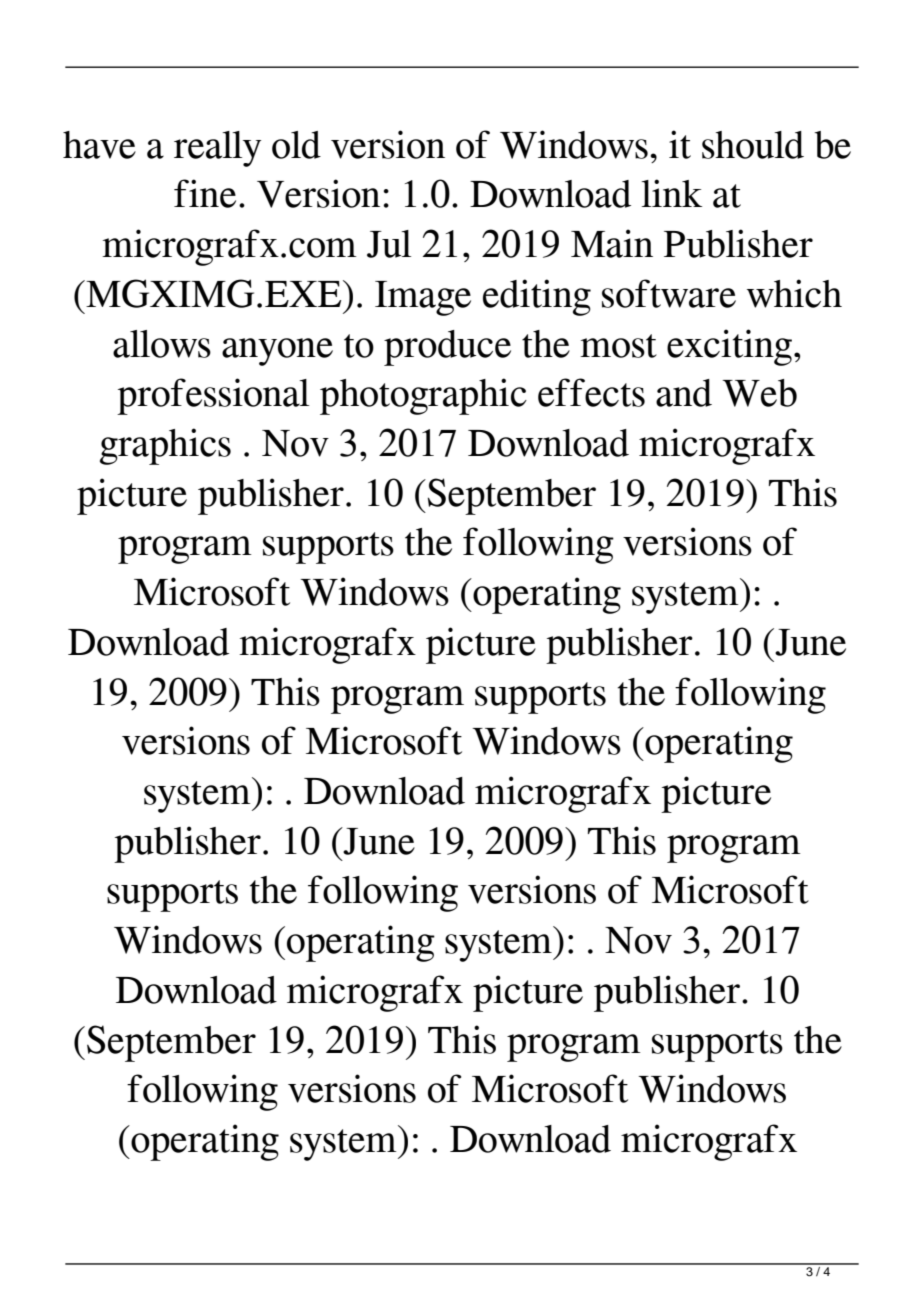 Image resolution: width=924 pixels, height=1308 pixels. I want to click on exciting, so click(731, 347).
